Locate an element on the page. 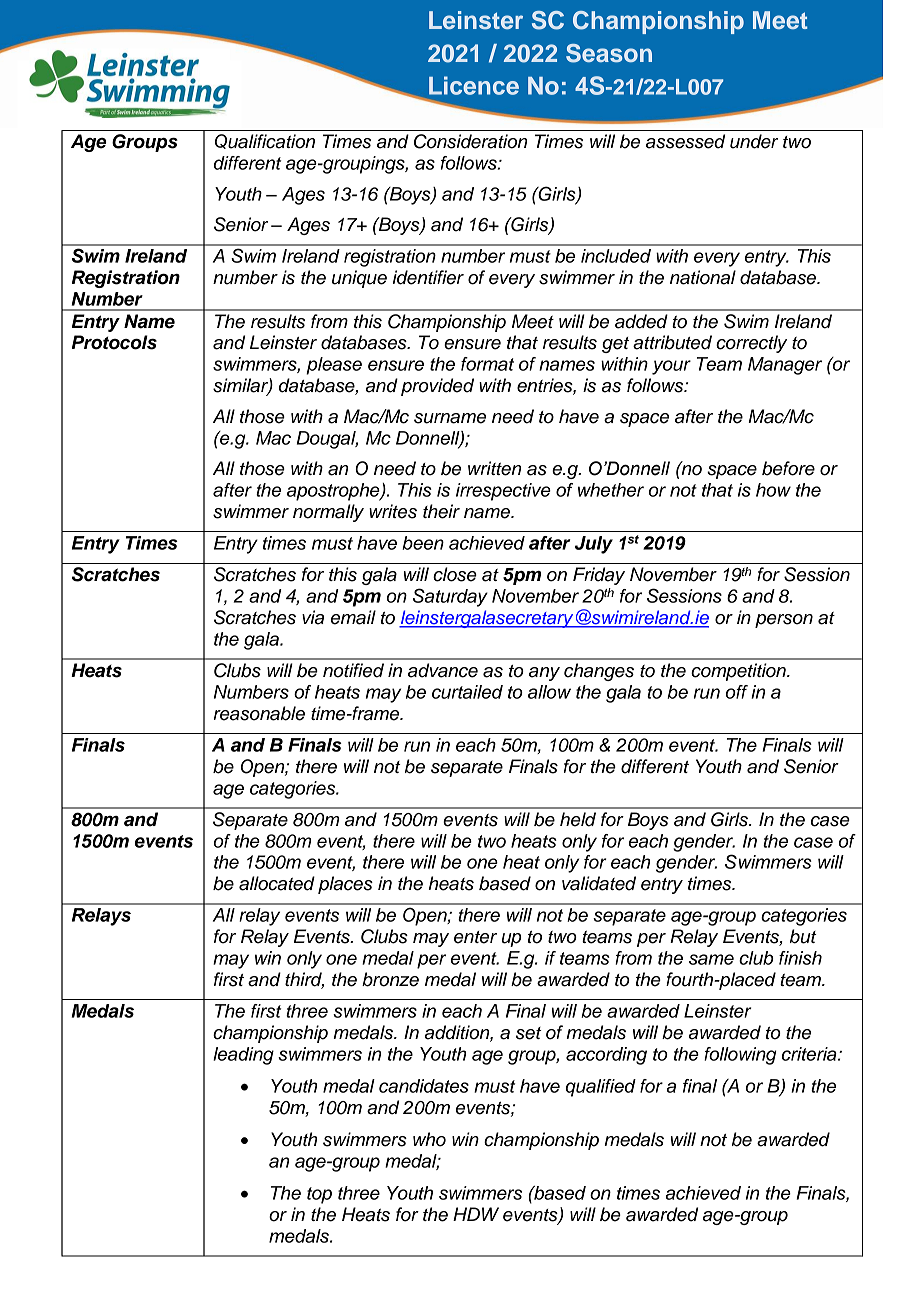 The height and width of the image is (1308, 924). assessed is located at coordinates (685, 141).
